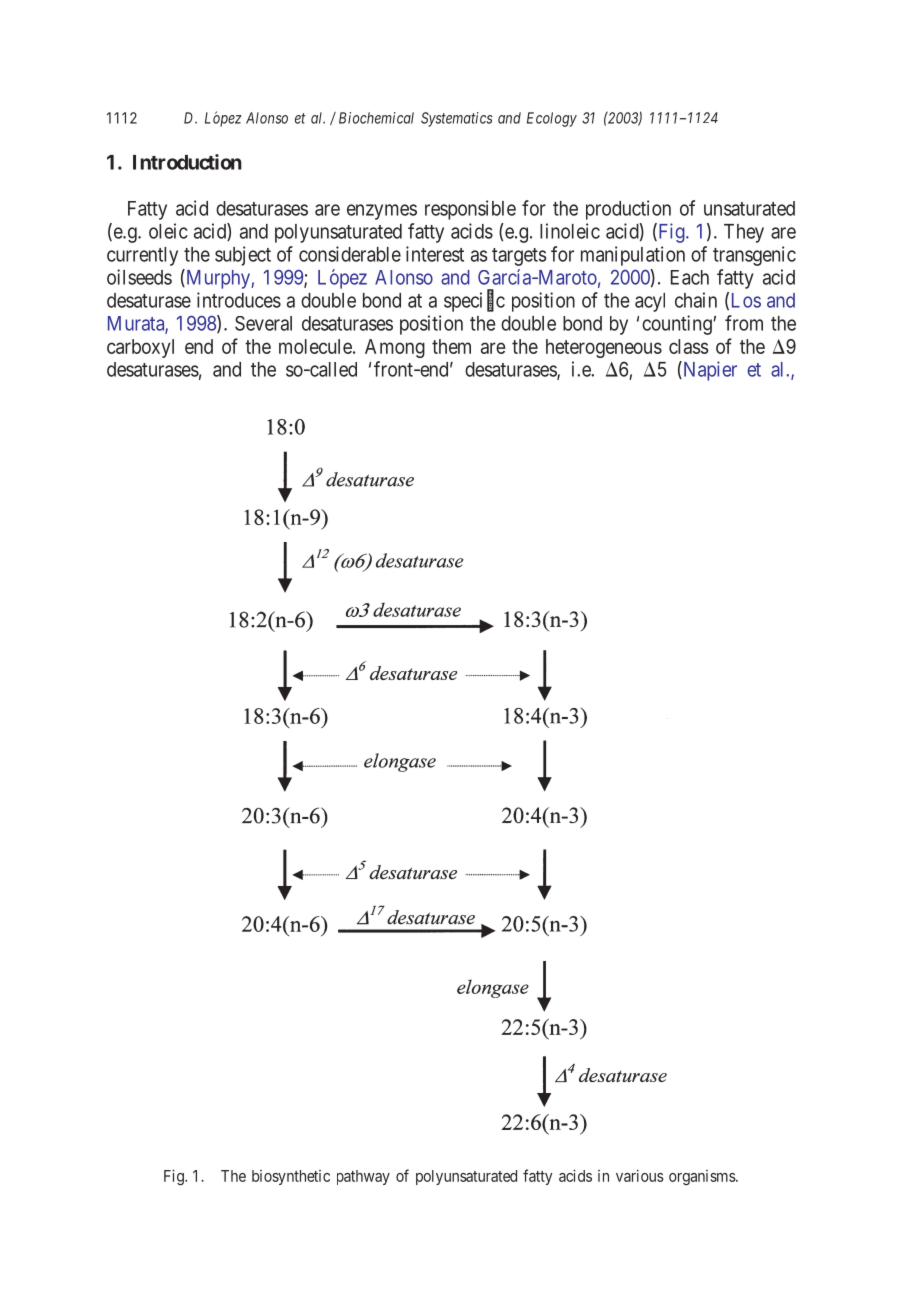 Image resolution: width=906 pixels, height=1316 pixels. I want to click on Introduction, so click(187, 162).
